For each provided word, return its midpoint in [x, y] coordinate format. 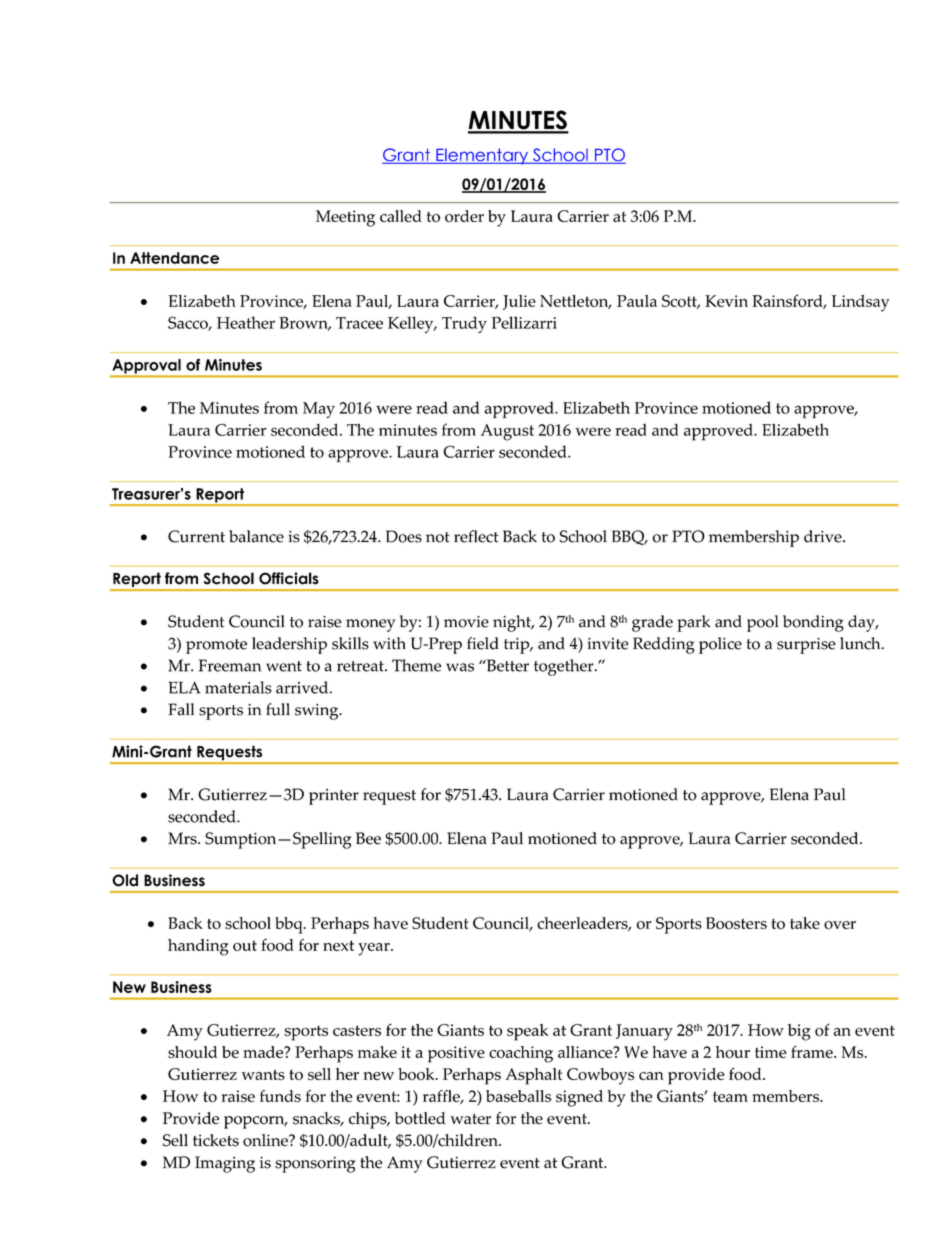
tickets [216, 1140]
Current [196, 536]
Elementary [482, 156]
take [805, 923]
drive [824, 536]
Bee [368, 838]
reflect [476, 536]
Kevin [726, 301]
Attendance [174, 258]
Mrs [183, 838]
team [730, 1097]
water [470, 1119]
